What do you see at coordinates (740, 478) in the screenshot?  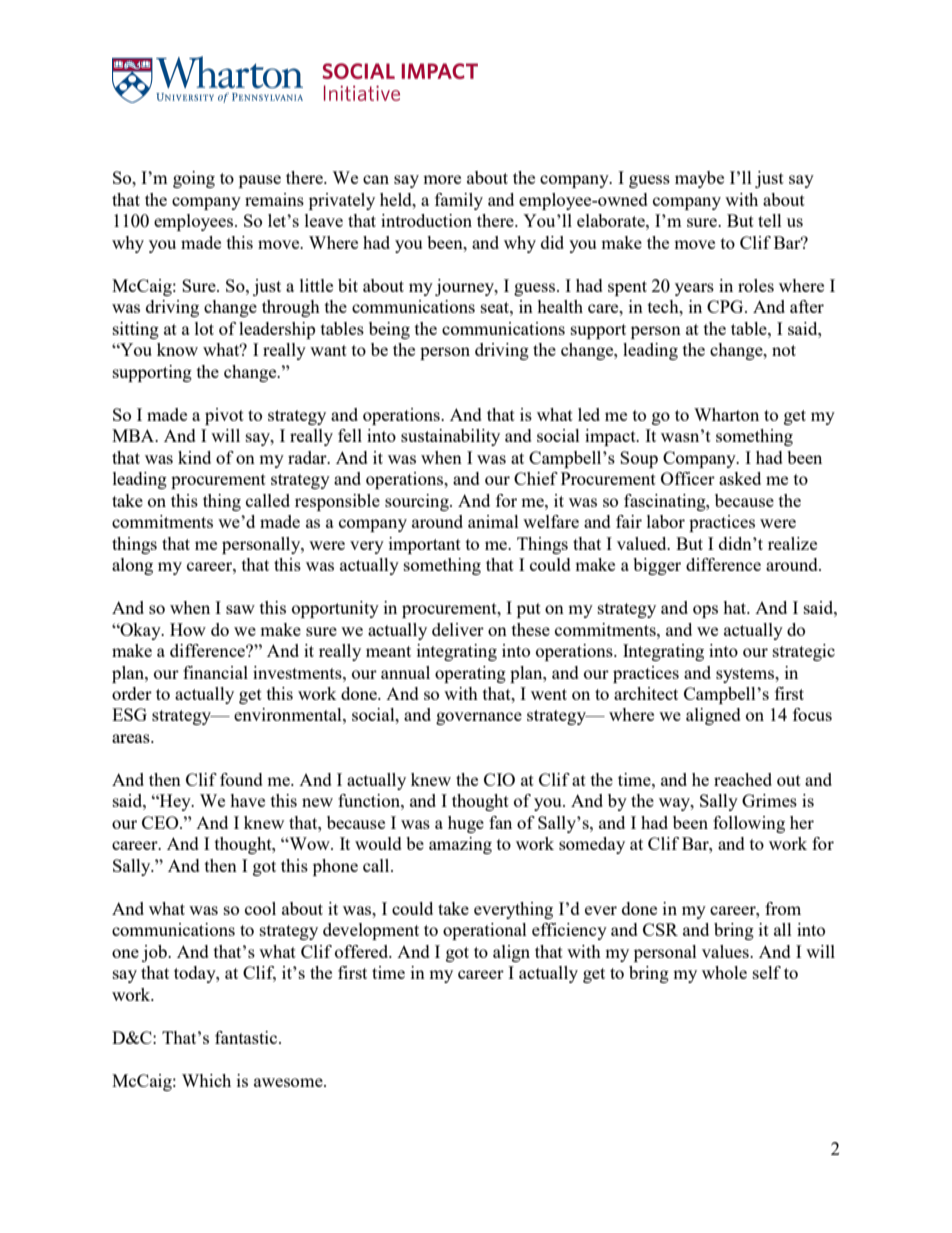 I see `asked` at bounding box center [740, 478].
